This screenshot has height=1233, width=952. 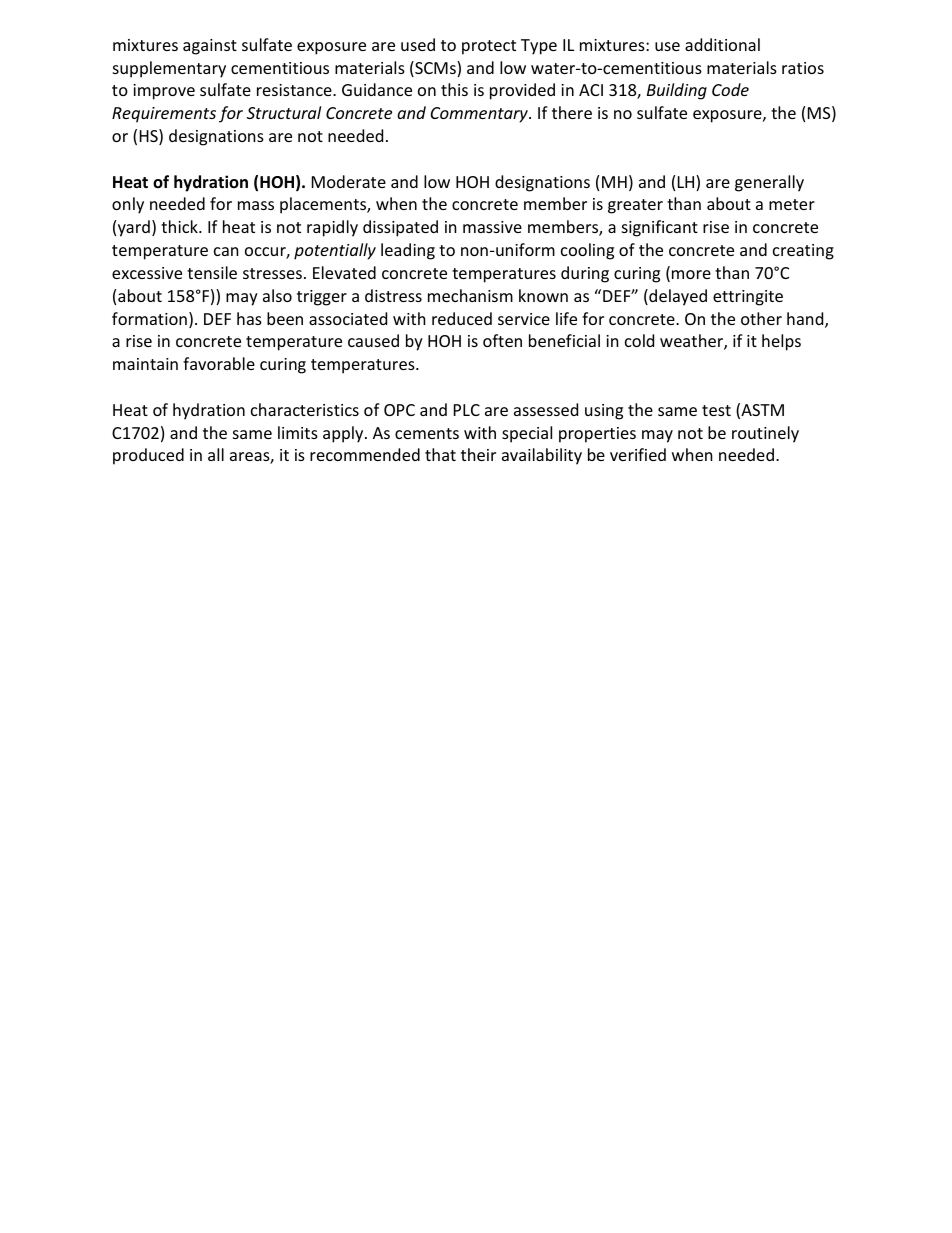 I want to click on additional, so click(x=722, y=44).
